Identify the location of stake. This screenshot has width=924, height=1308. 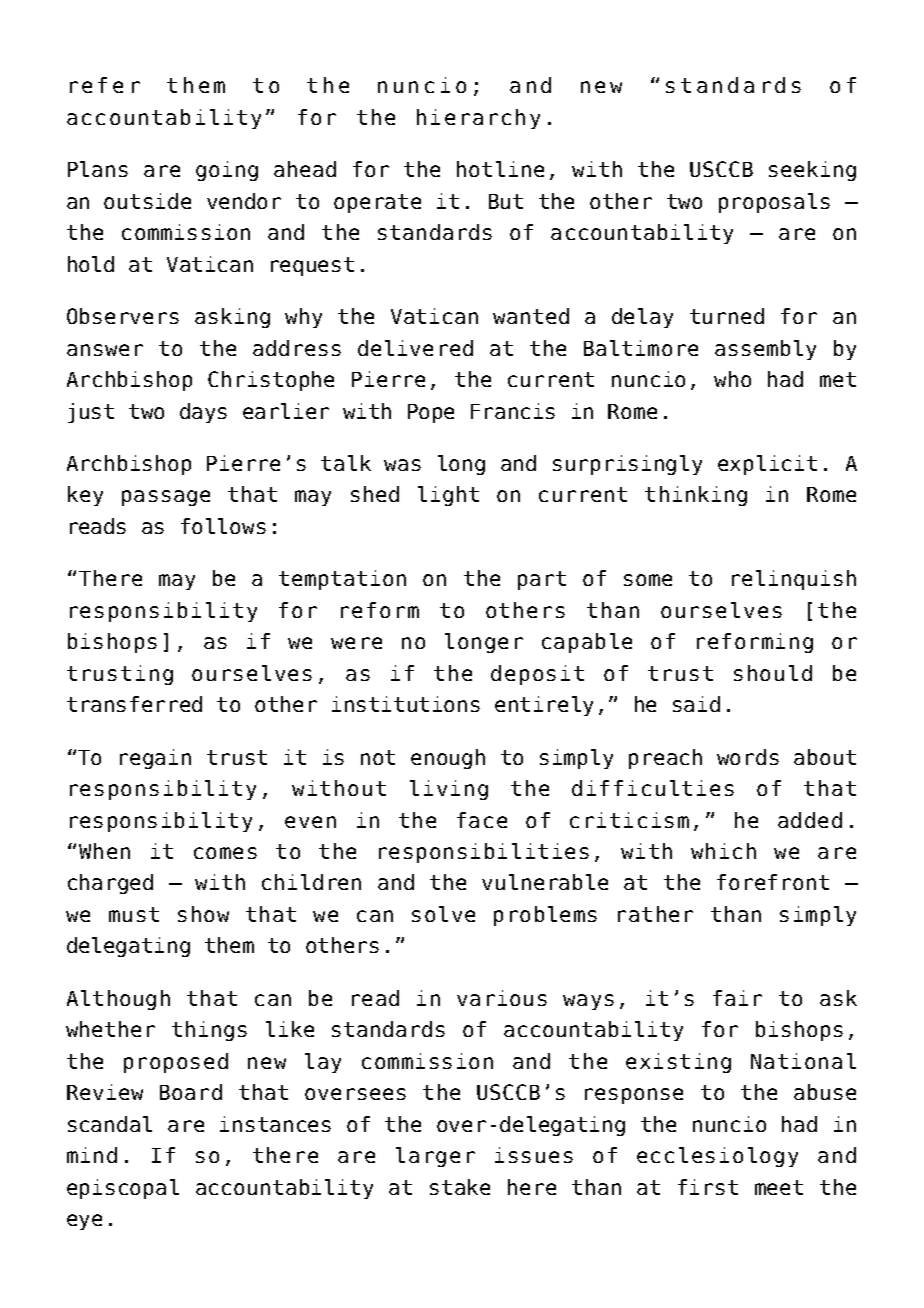
(460, 1187).
